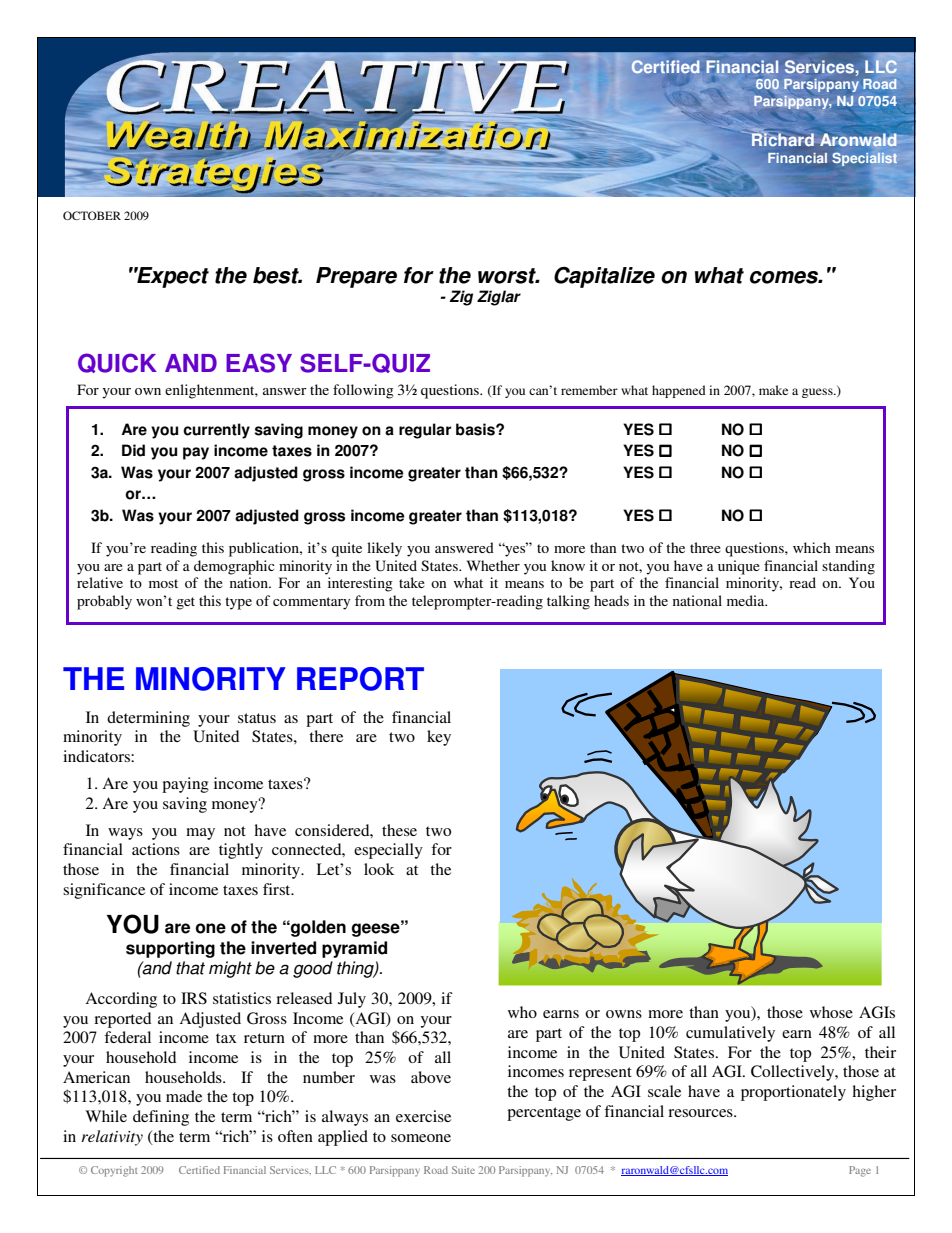  What do you see at coordinates (773, 390) in the screenshot?
I see `make` at bounding box center [773, 390].
